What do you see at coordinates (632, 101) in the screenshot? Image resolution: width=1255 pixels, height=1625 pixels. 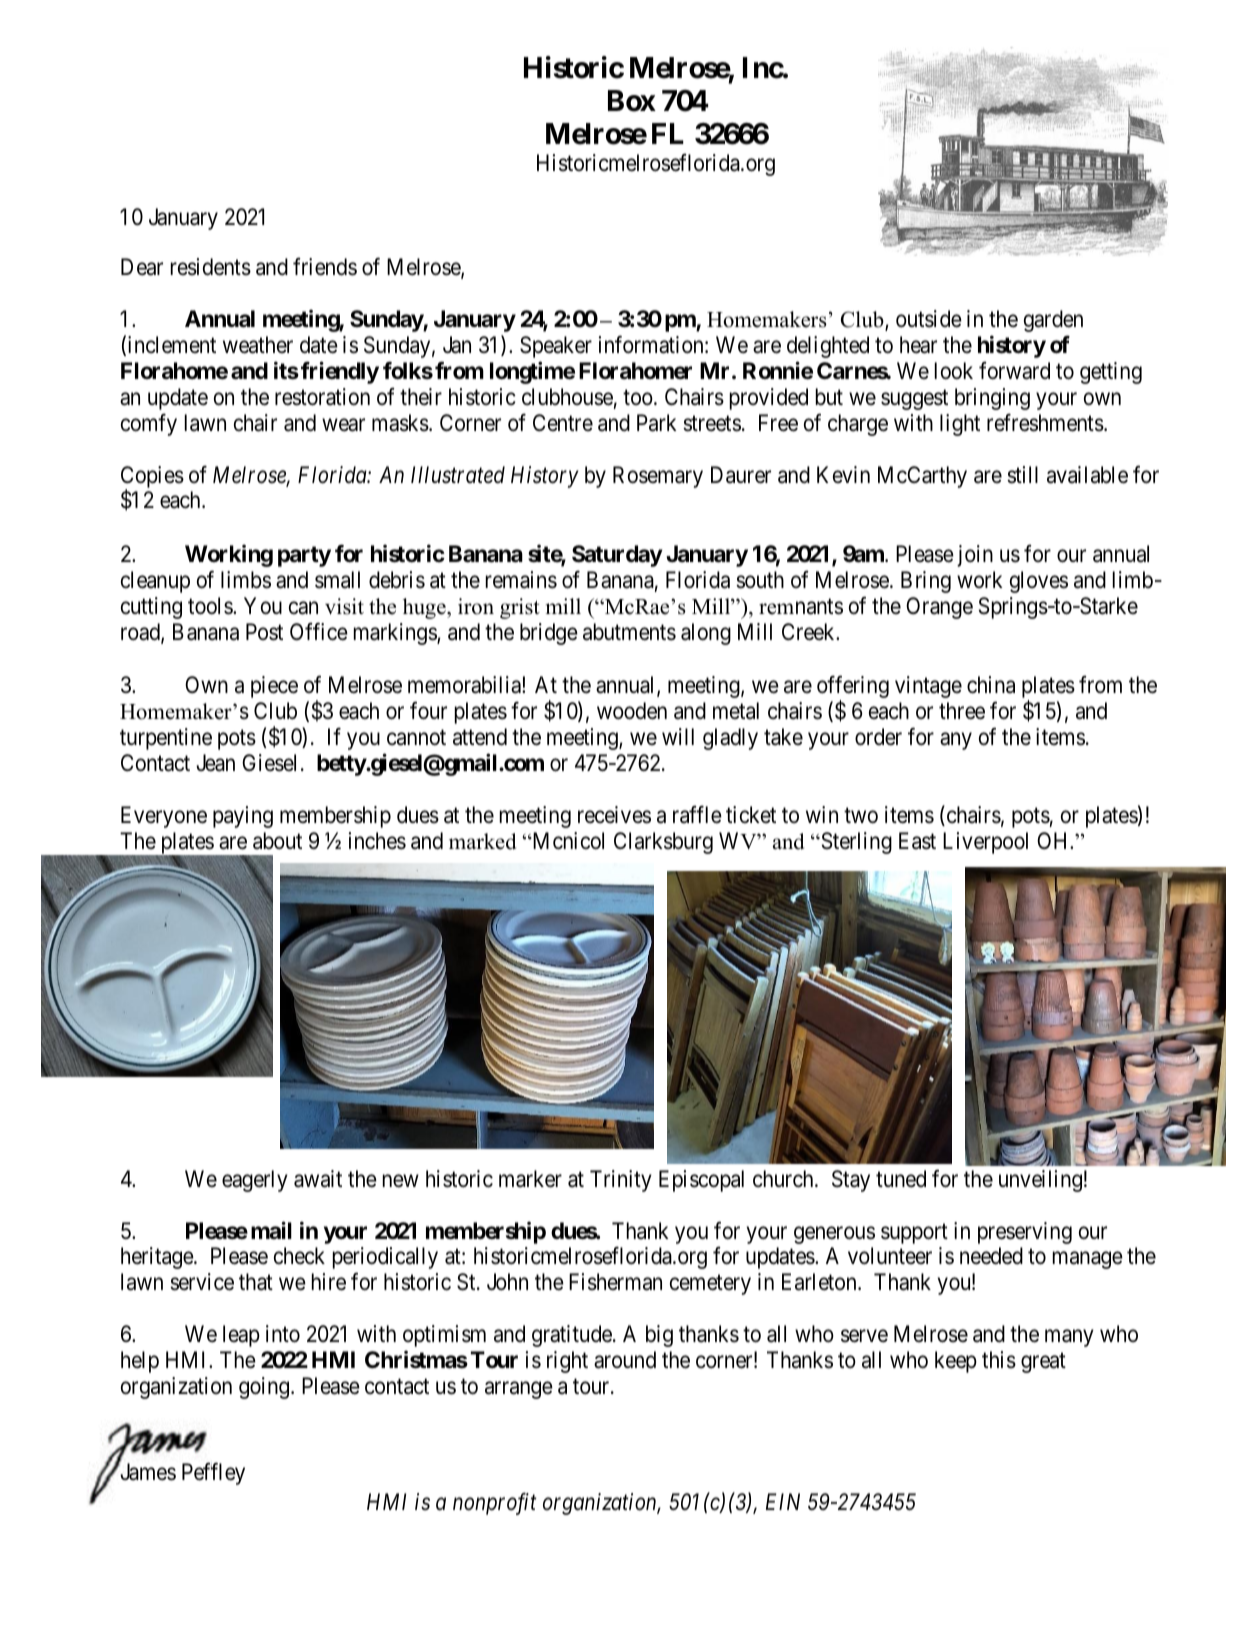 I see `Box` at bounding box center [632, 101].
